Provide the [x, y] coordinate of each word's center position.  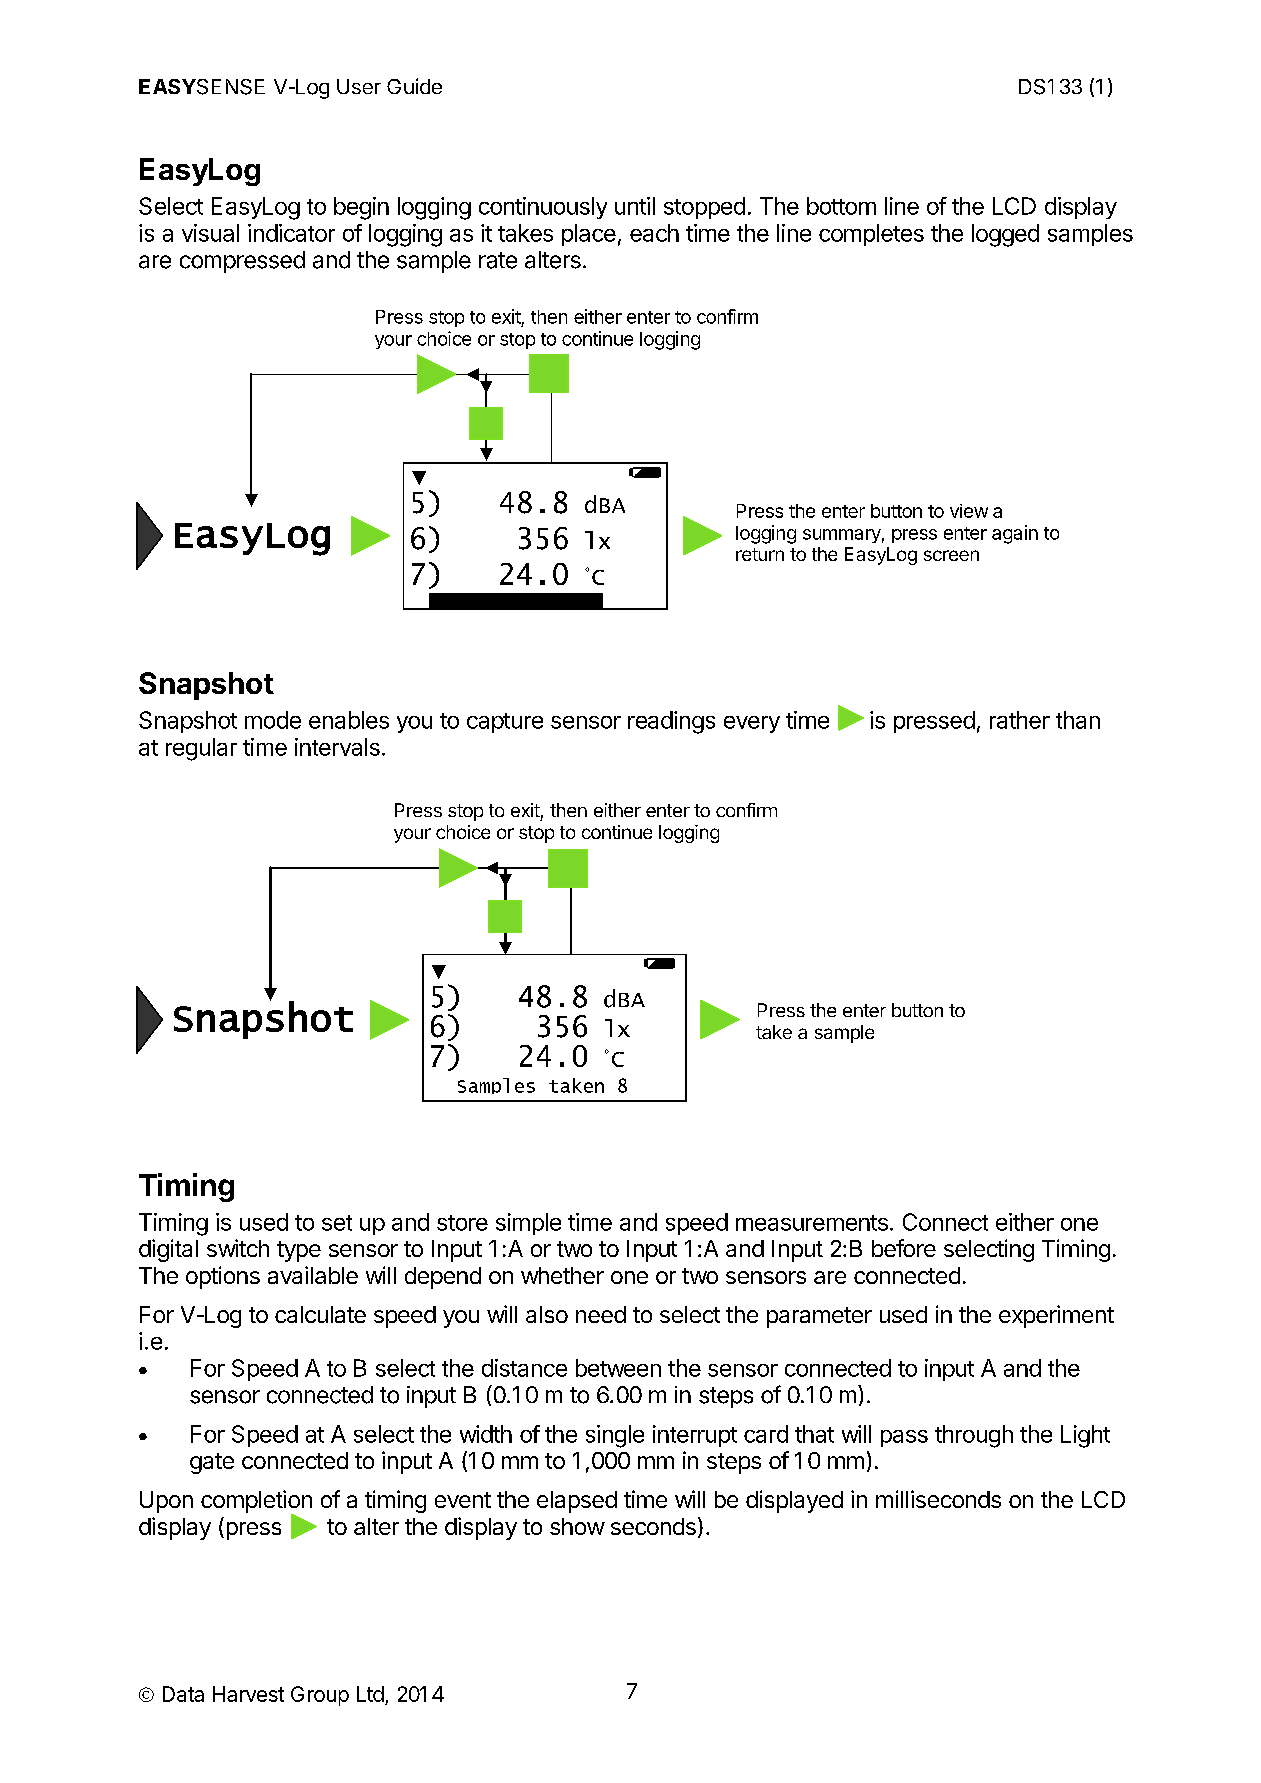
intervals [337, 747]
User [359, 86]
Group [320, 1696]
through [974, 1436]
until [635, 206]
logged [1005, 235]
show [577, 1526]
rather [1020, 720]
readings [671, 722]
